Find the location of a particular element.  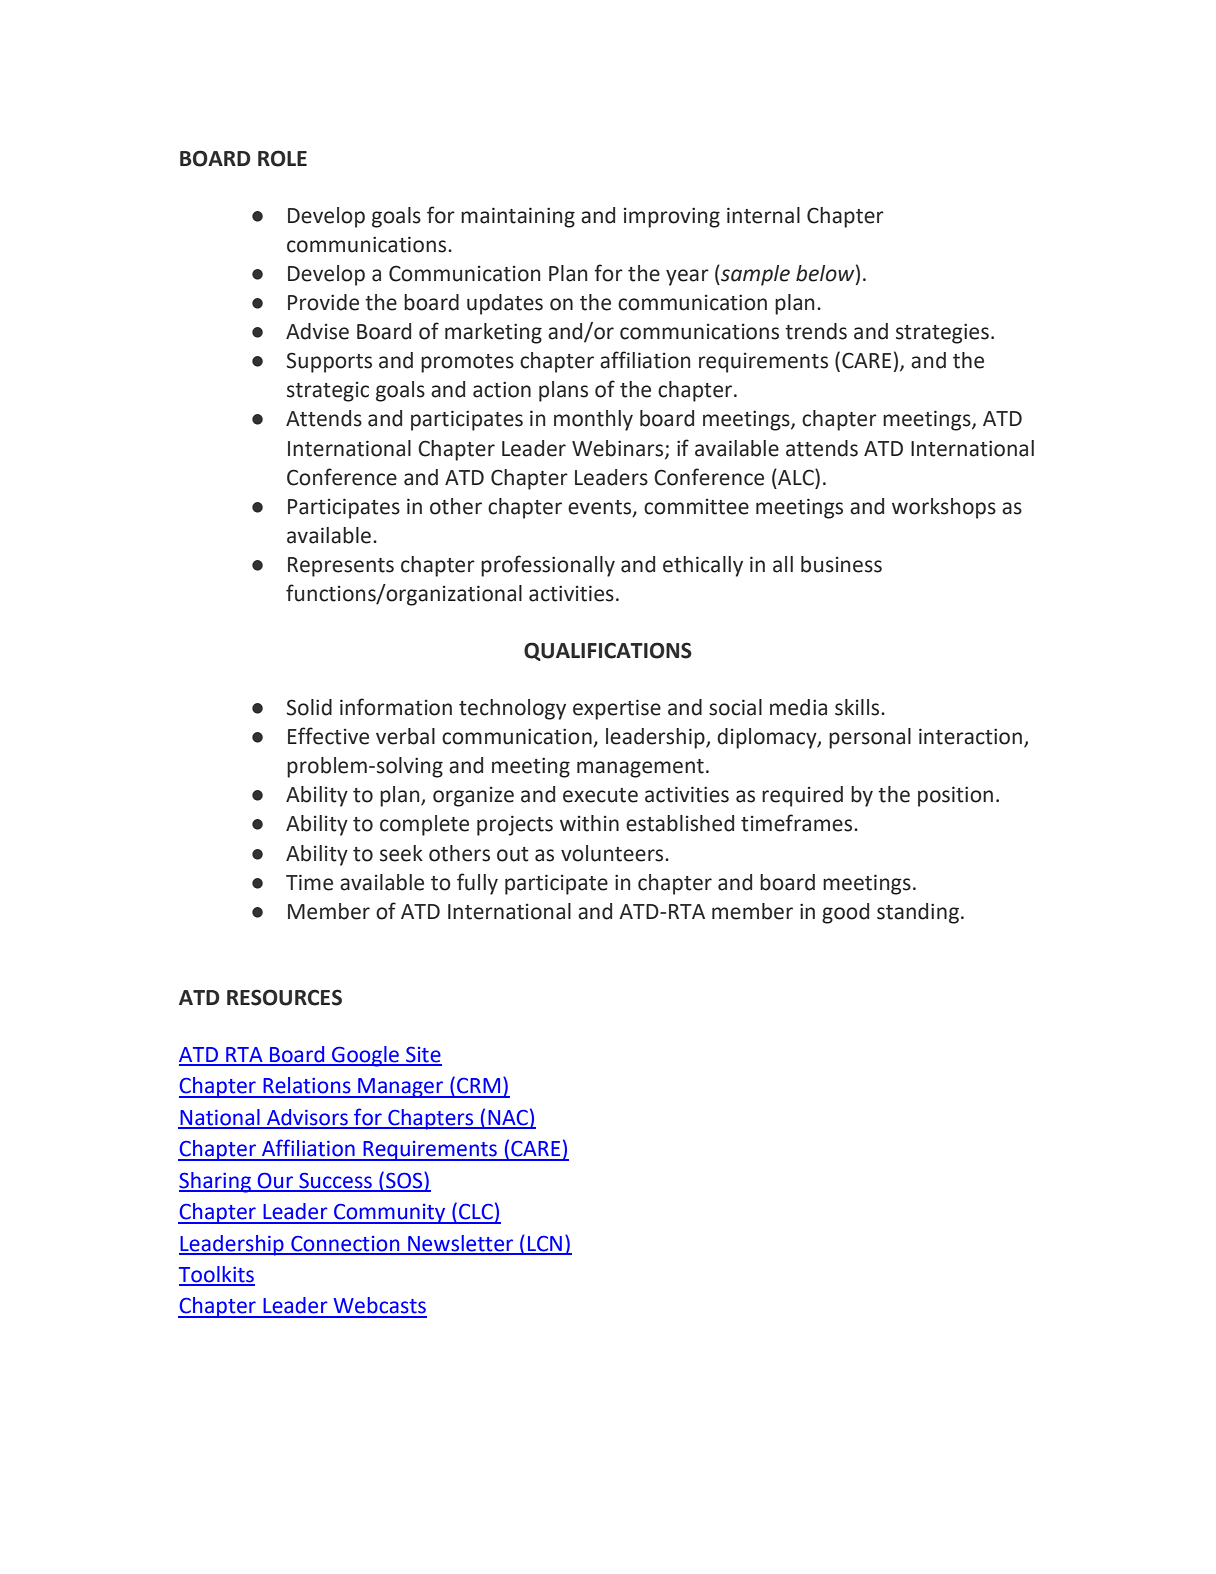

good is located at coordinates (845, 913).
